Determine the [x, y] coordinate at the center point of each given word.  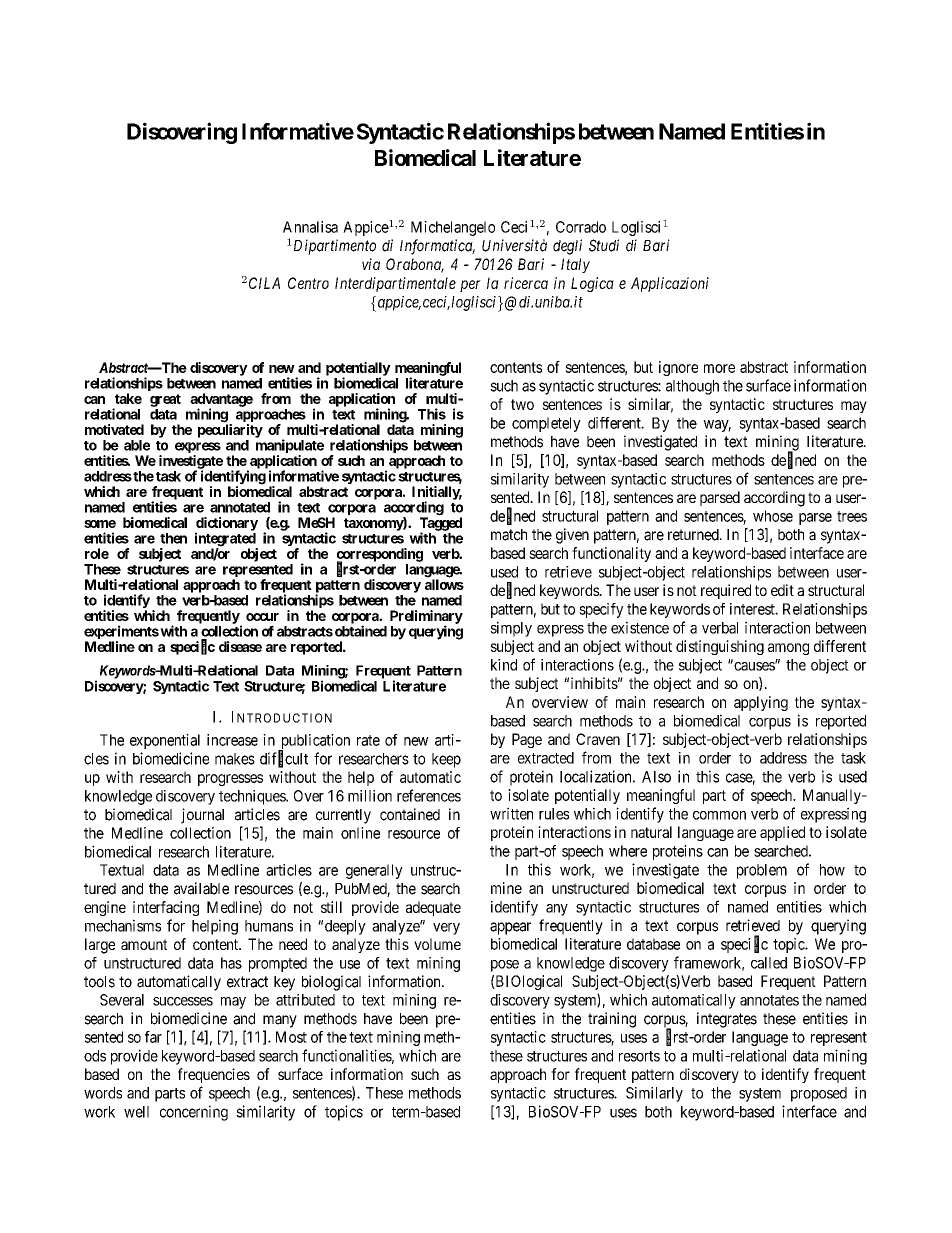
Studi [604, 245]
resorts [639, 1056]
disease [240, 646]
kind [504, 665]
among [788, 649]
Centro [308, 283]
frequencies [214, 1075]
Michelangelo [453, 228]
